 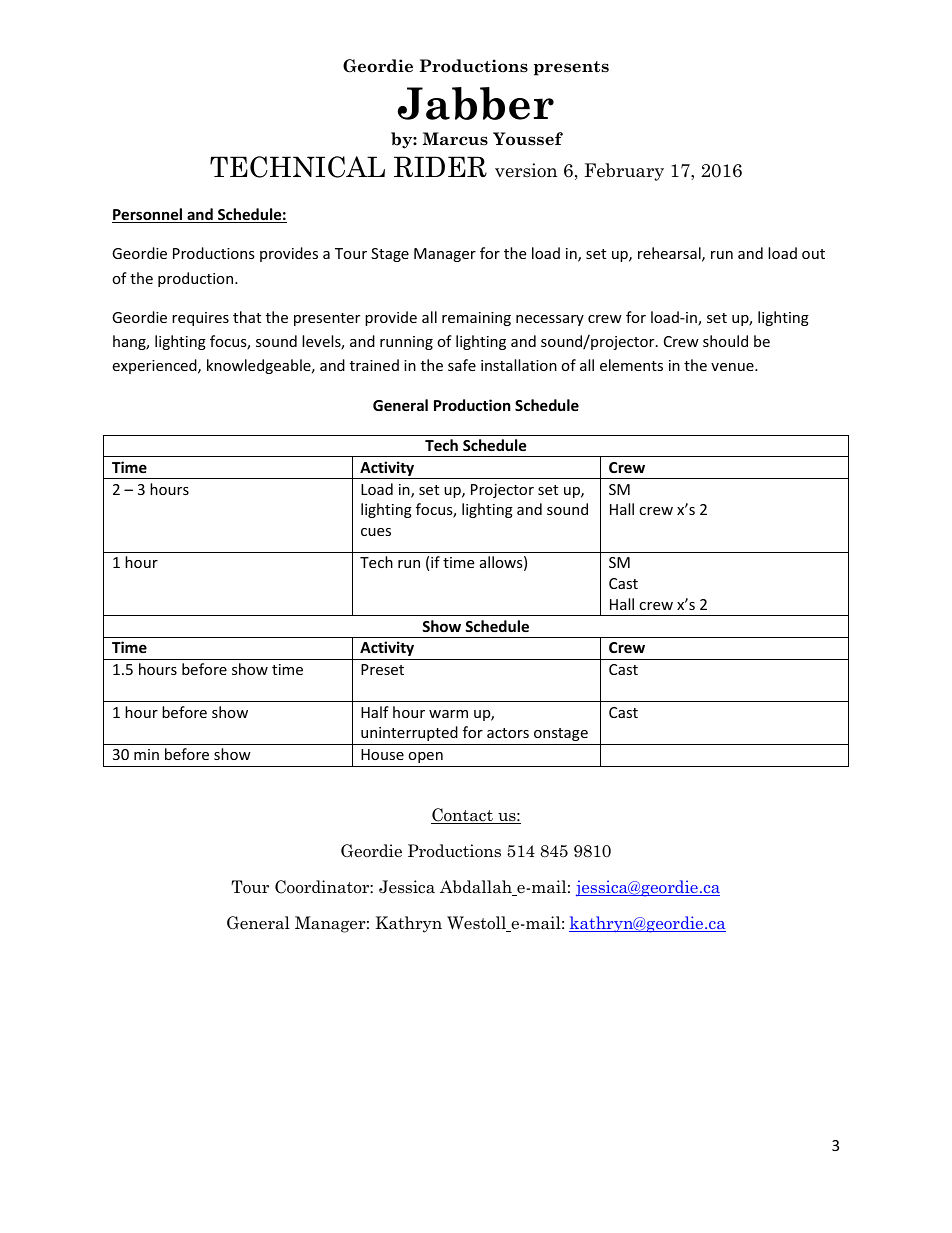 I want to click on Jabber, so click(x=476, y=103).
